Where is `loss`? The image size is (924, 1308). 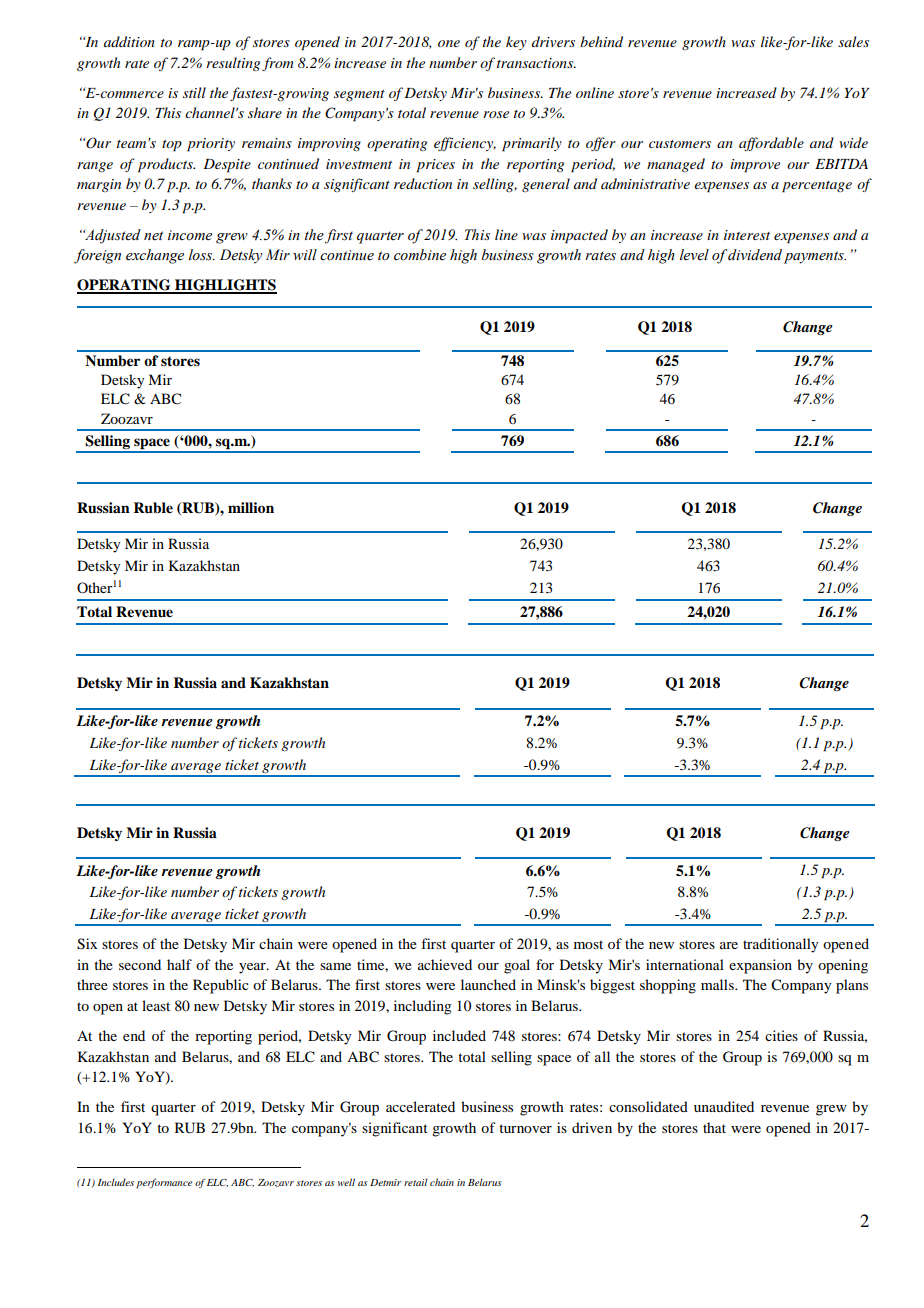
loss is located at coordinates (202, 255).
